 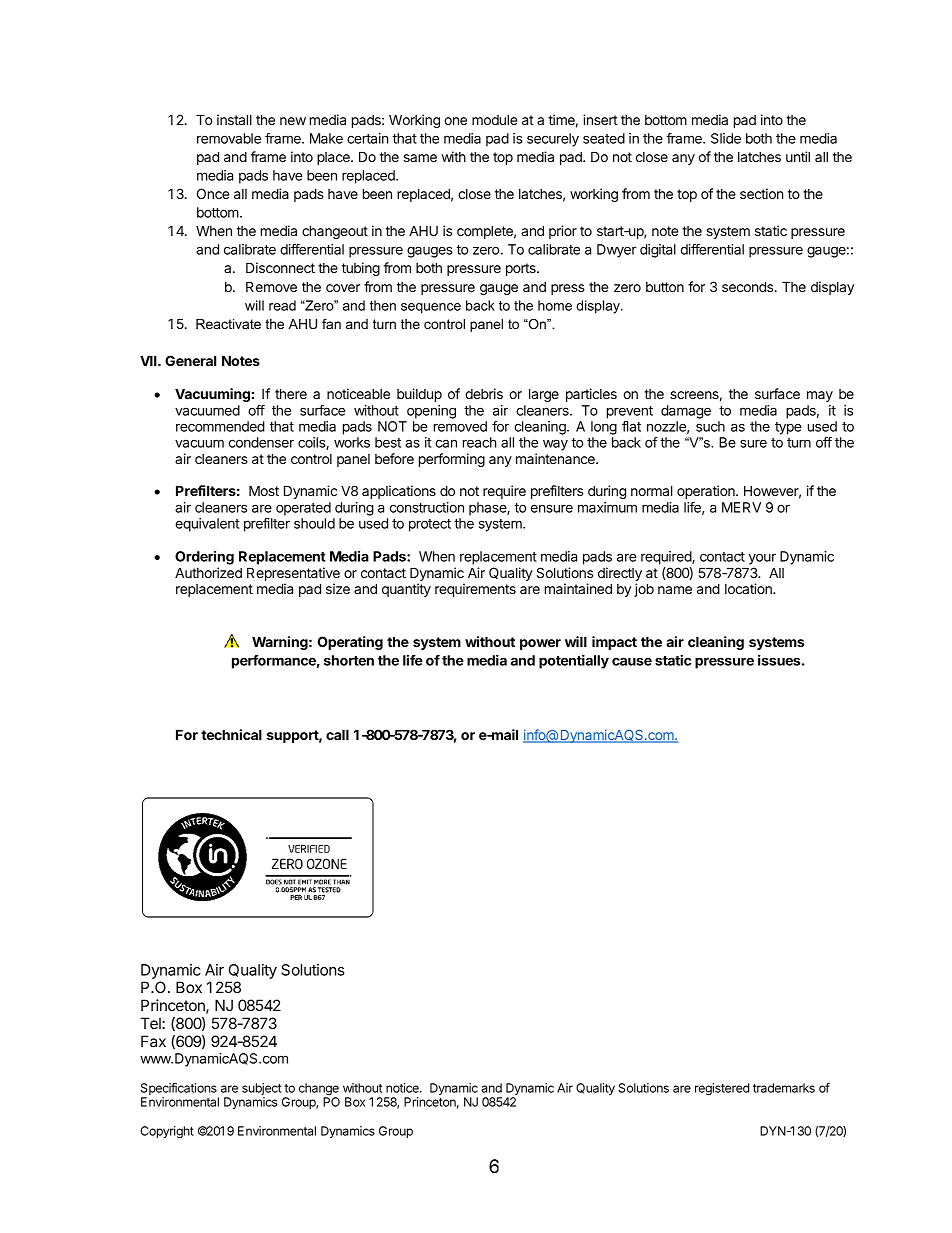 What do you see at coordinates (484, 393) in the page?
I see `debris` at bounding box center [484, 393].
